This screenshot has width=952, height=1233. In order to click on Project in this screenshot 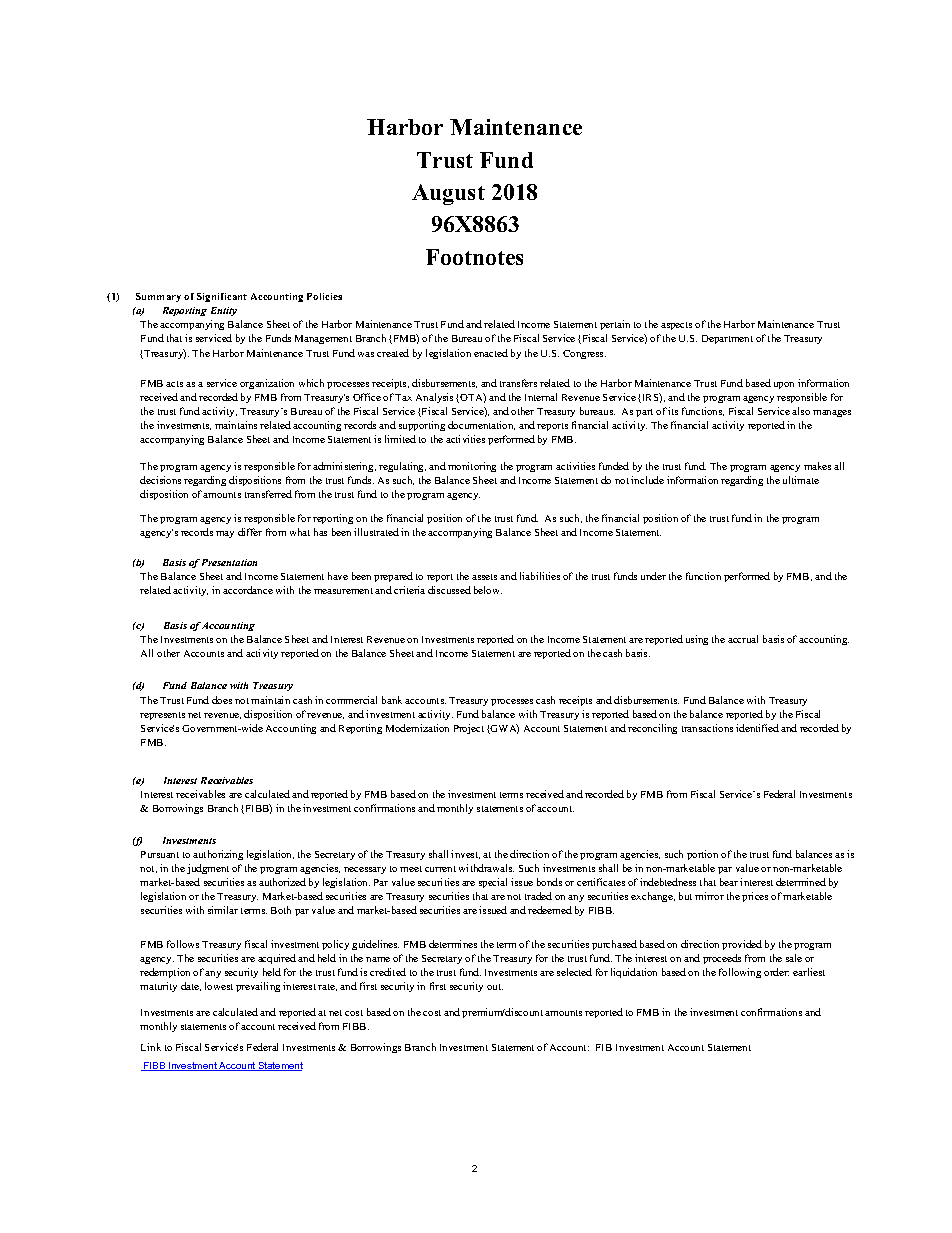, I will do `click(469, 729)`.
